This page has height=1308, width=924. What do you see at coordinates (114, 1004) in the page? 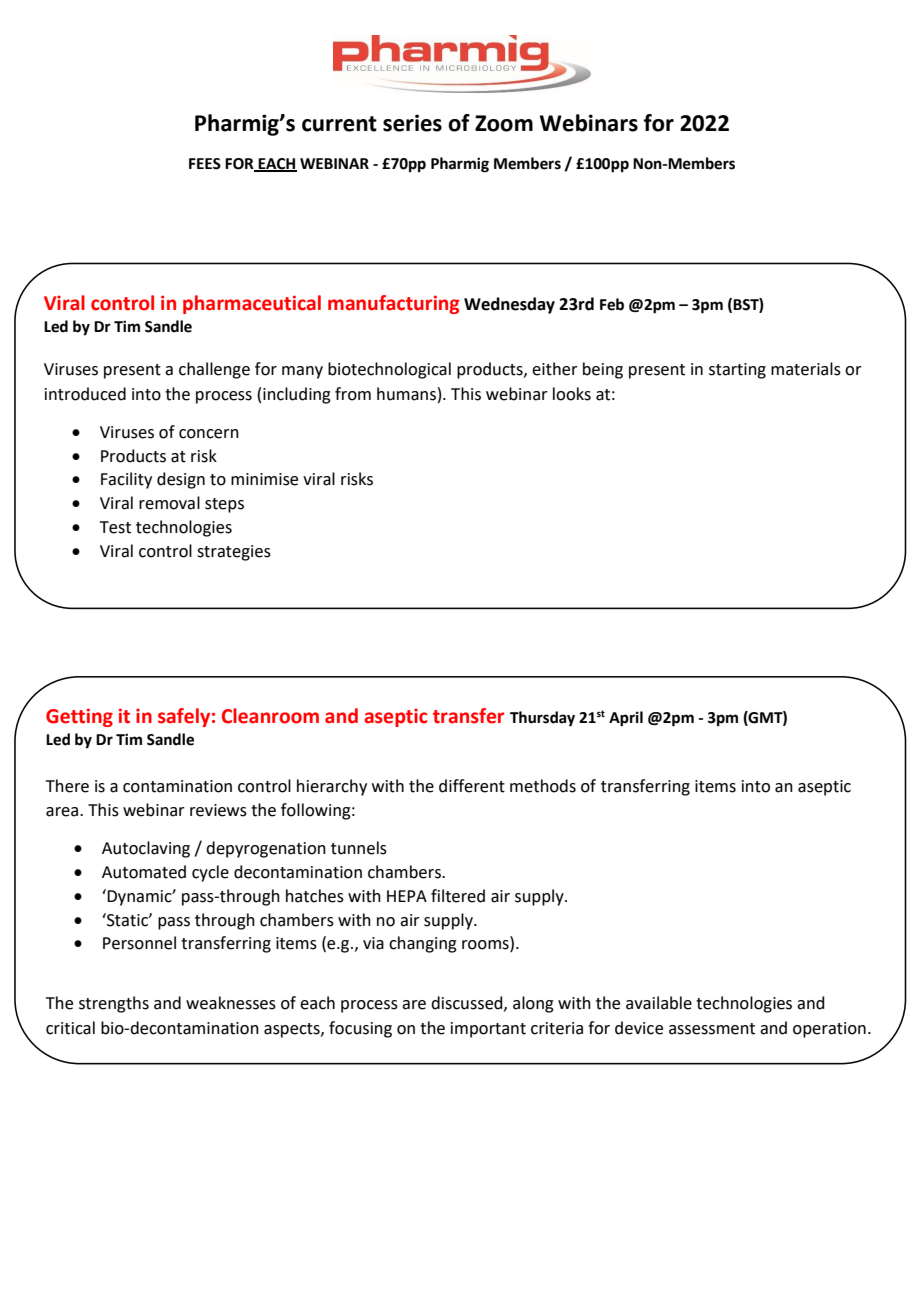
I see `strengths` at bounding box center [114, 1004].
